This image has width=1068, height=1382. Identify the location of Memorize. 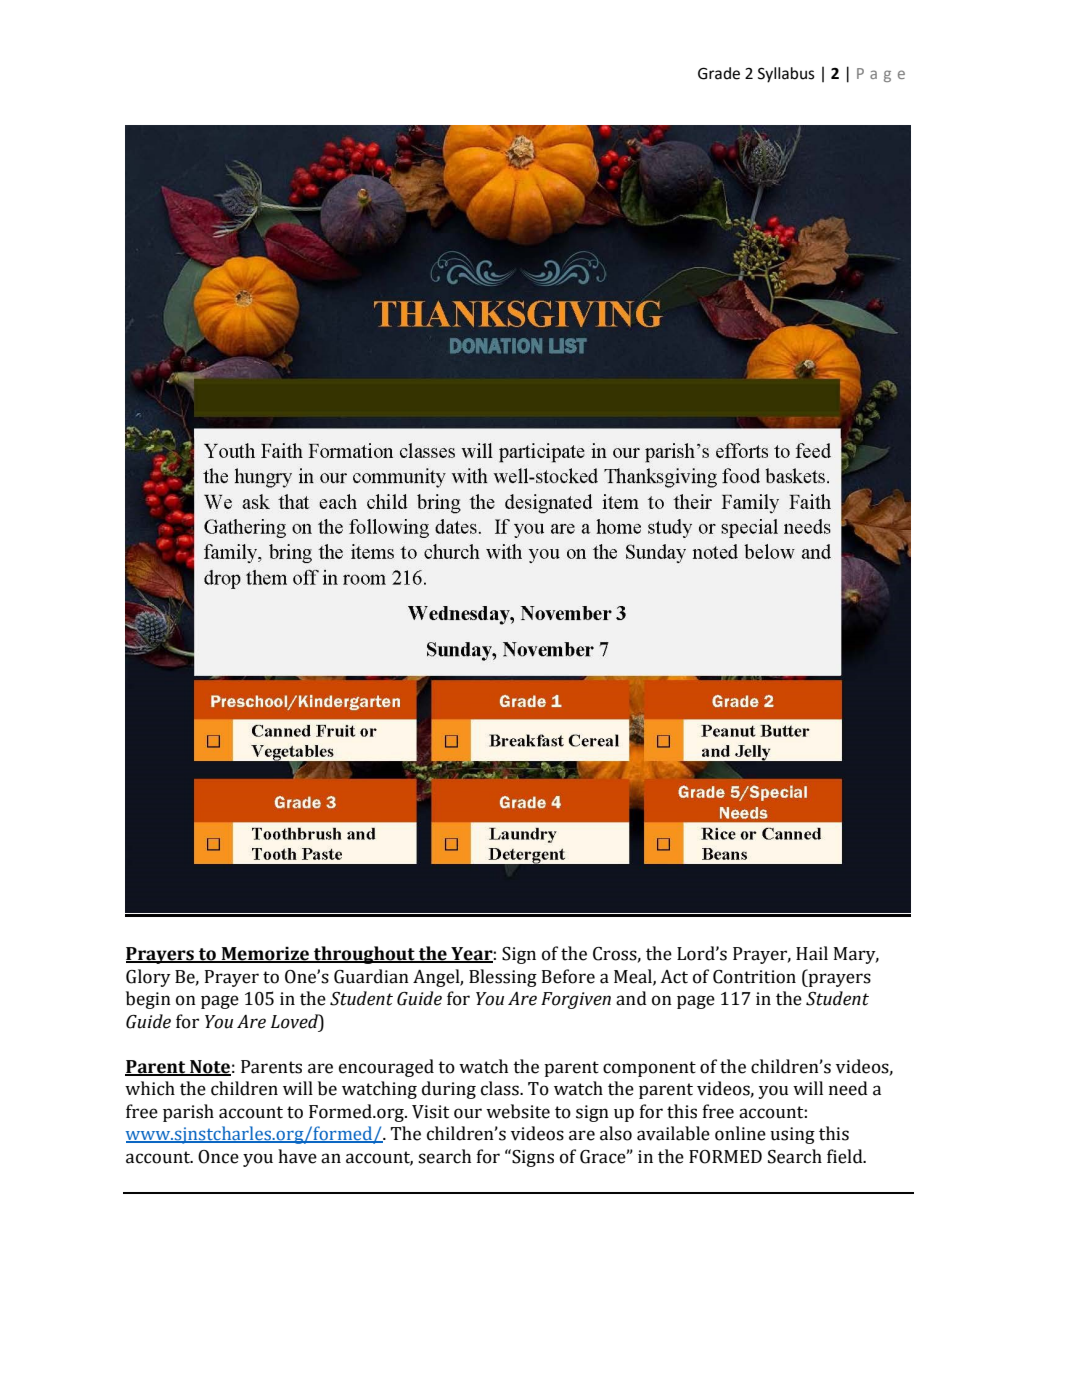
(265, 954).
